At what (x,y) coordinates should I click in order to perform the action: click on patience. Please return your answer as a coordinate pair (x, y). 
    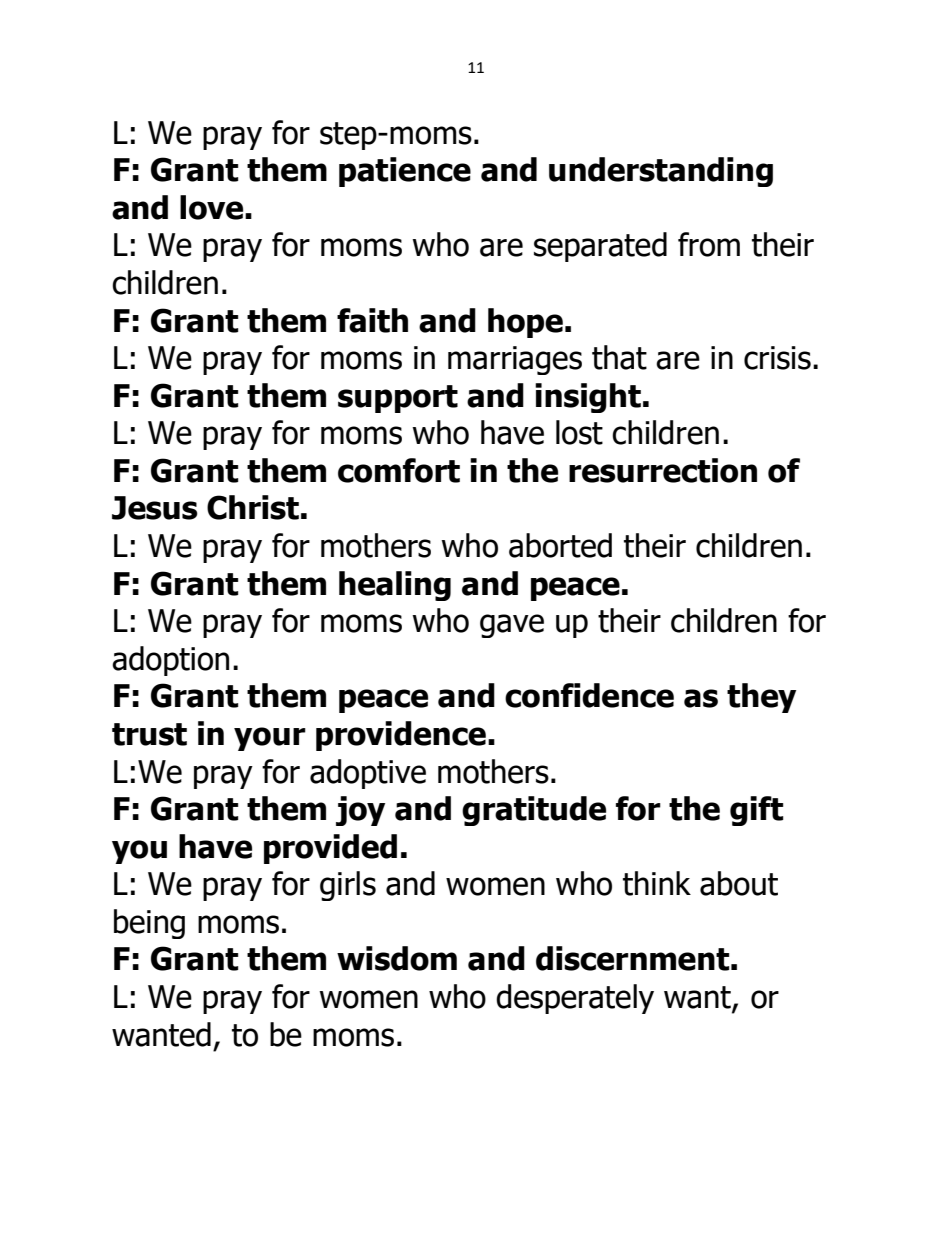
    Looking at the image, I should click on (405, 172).
